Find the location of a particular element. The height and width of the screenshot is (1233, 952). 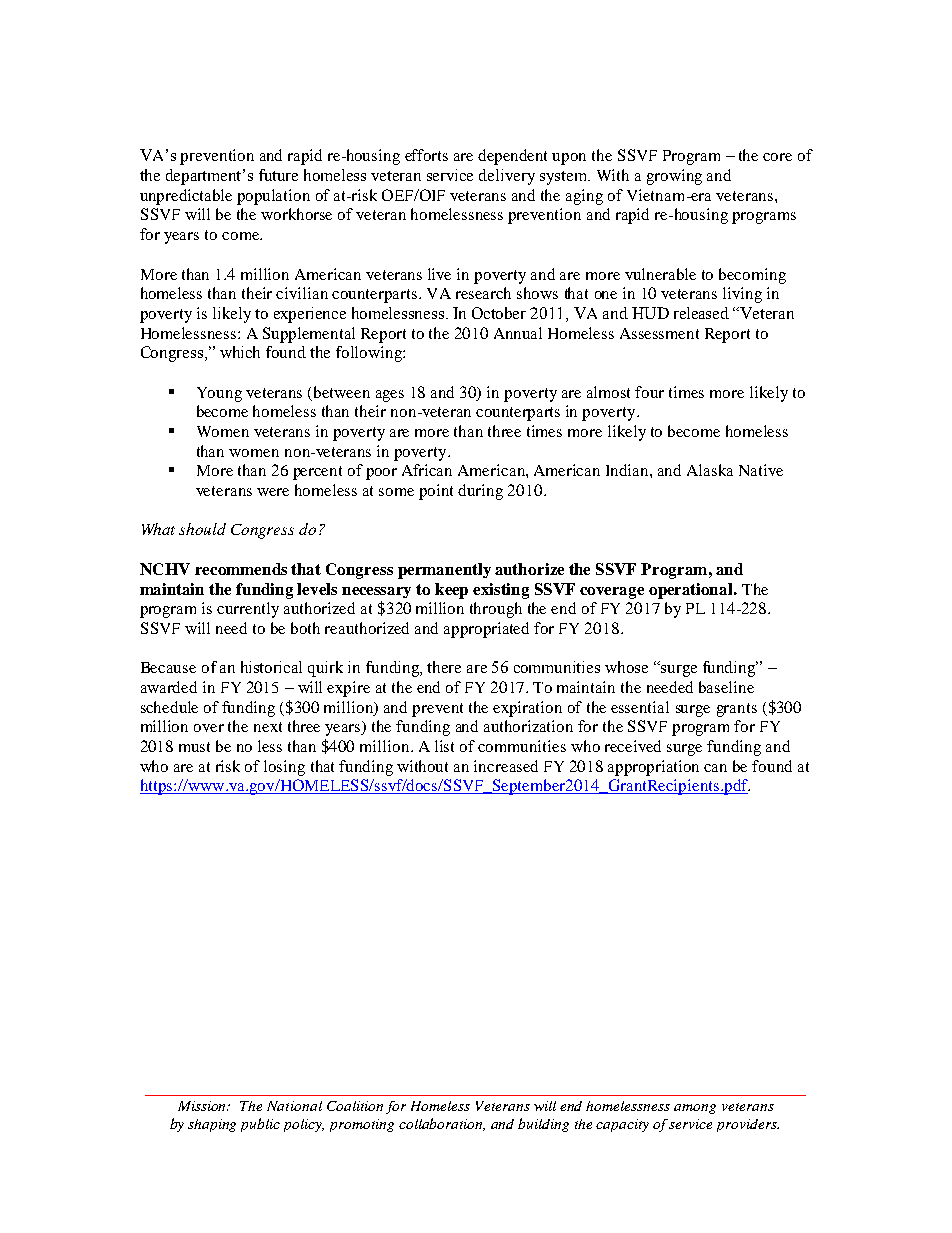

appropriation is located at coordinates (653, 768).
